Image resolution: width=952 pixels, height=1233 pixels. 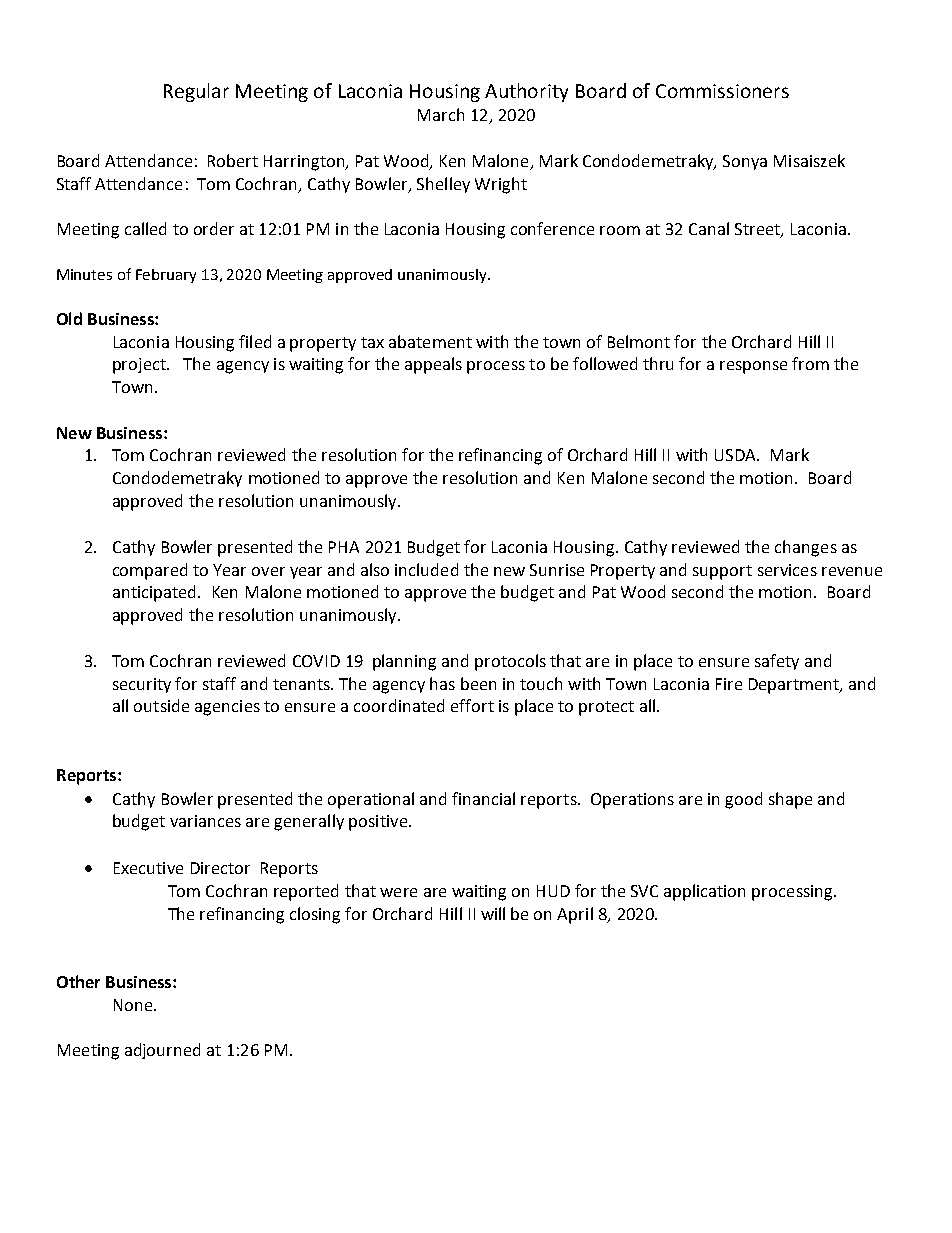 What do you see at coordinates (441, 114) in the image?
I see `March` at bounding box center [441, 114].
